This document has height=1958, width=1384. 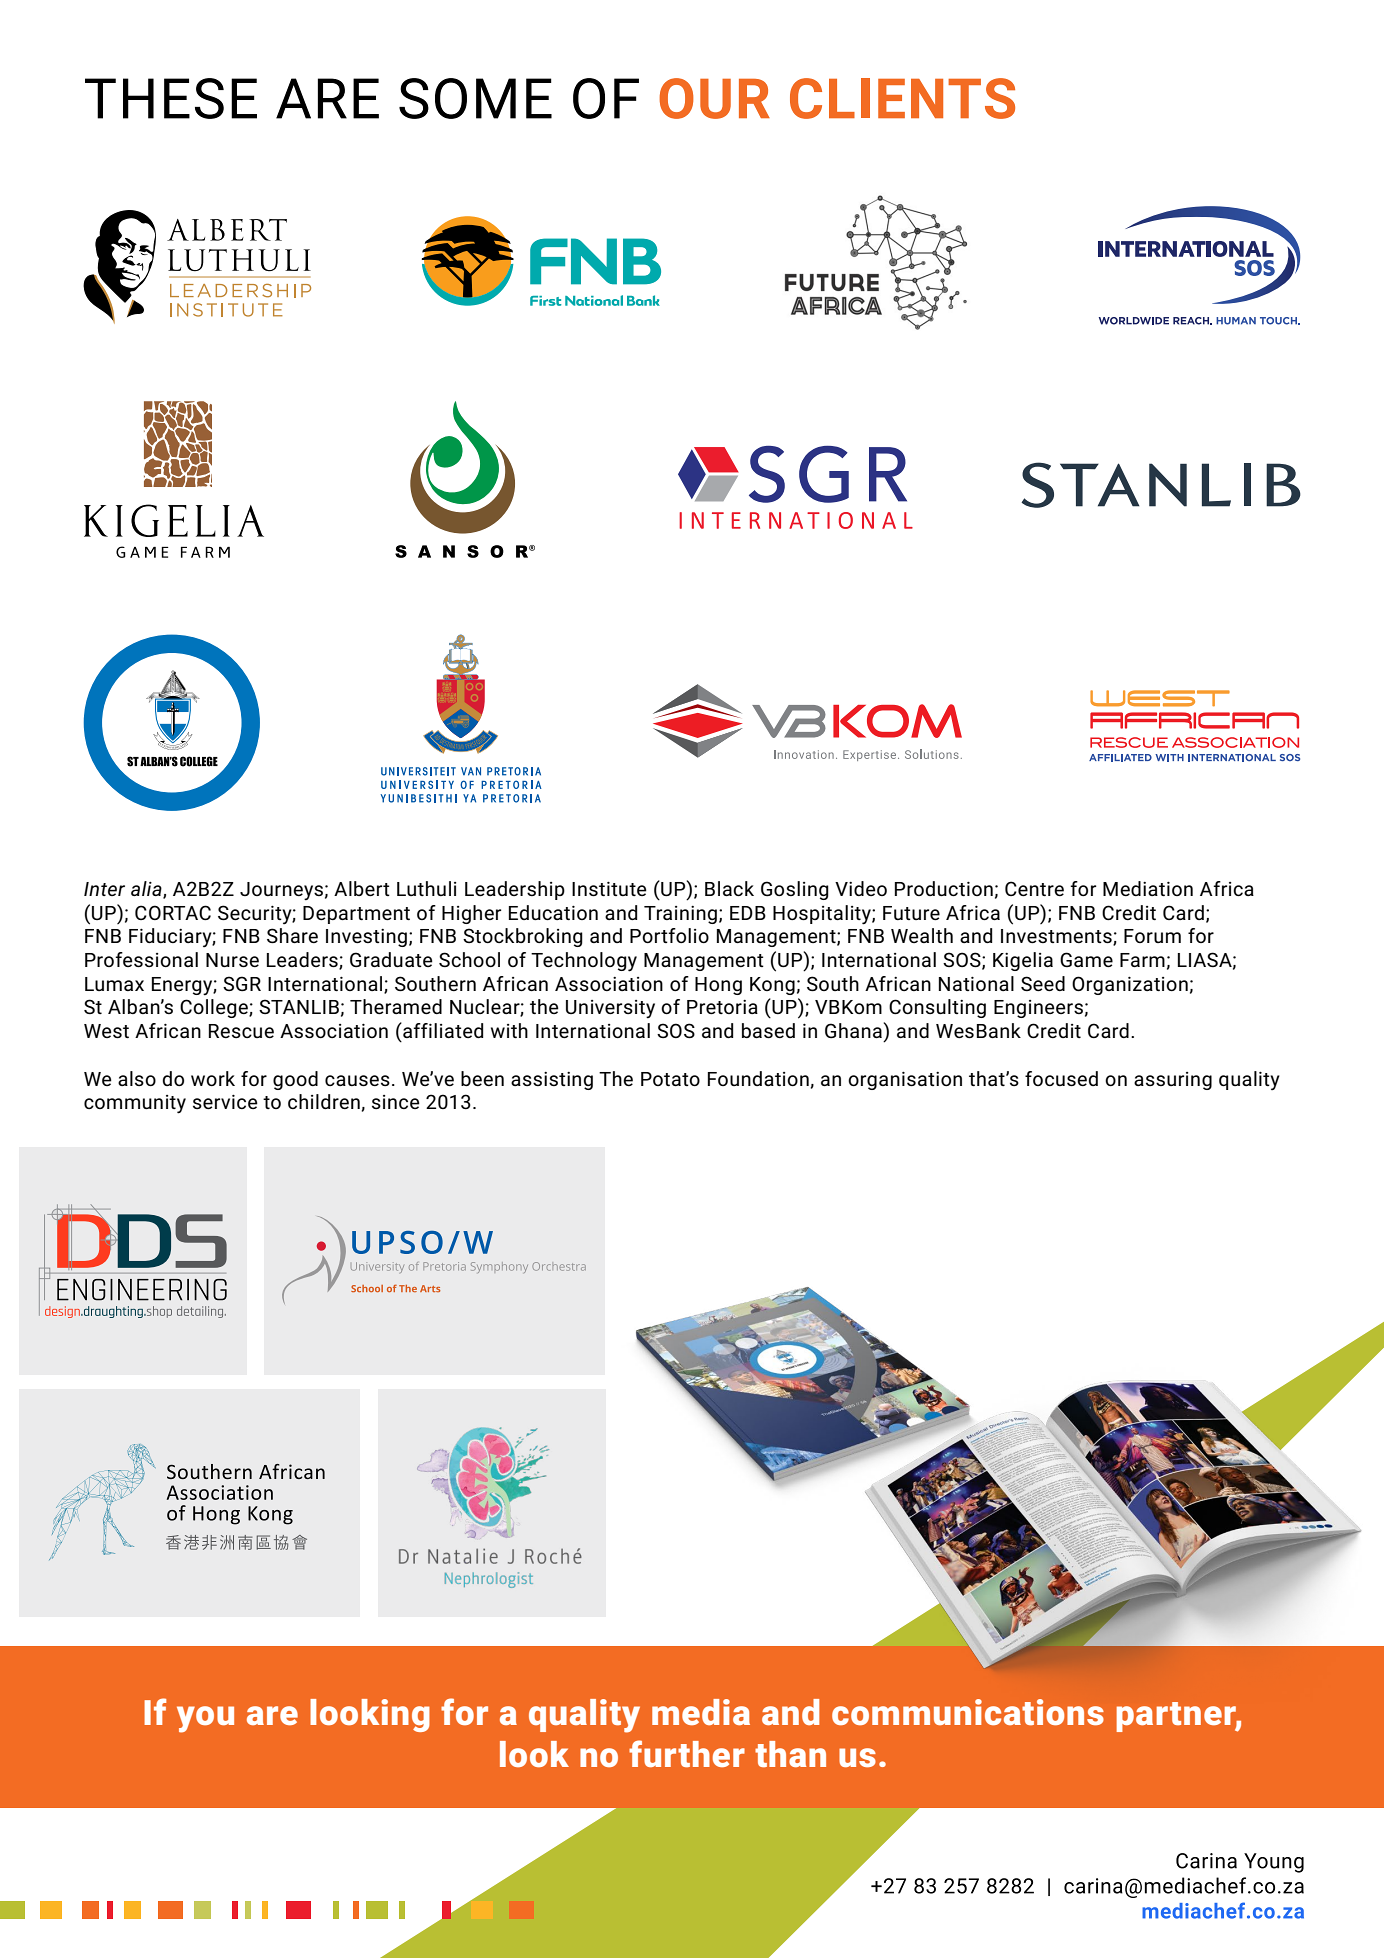 What do you see at coordinates (205, 1719) in the document?
I see `you` at bounding box center [205, 1719].
